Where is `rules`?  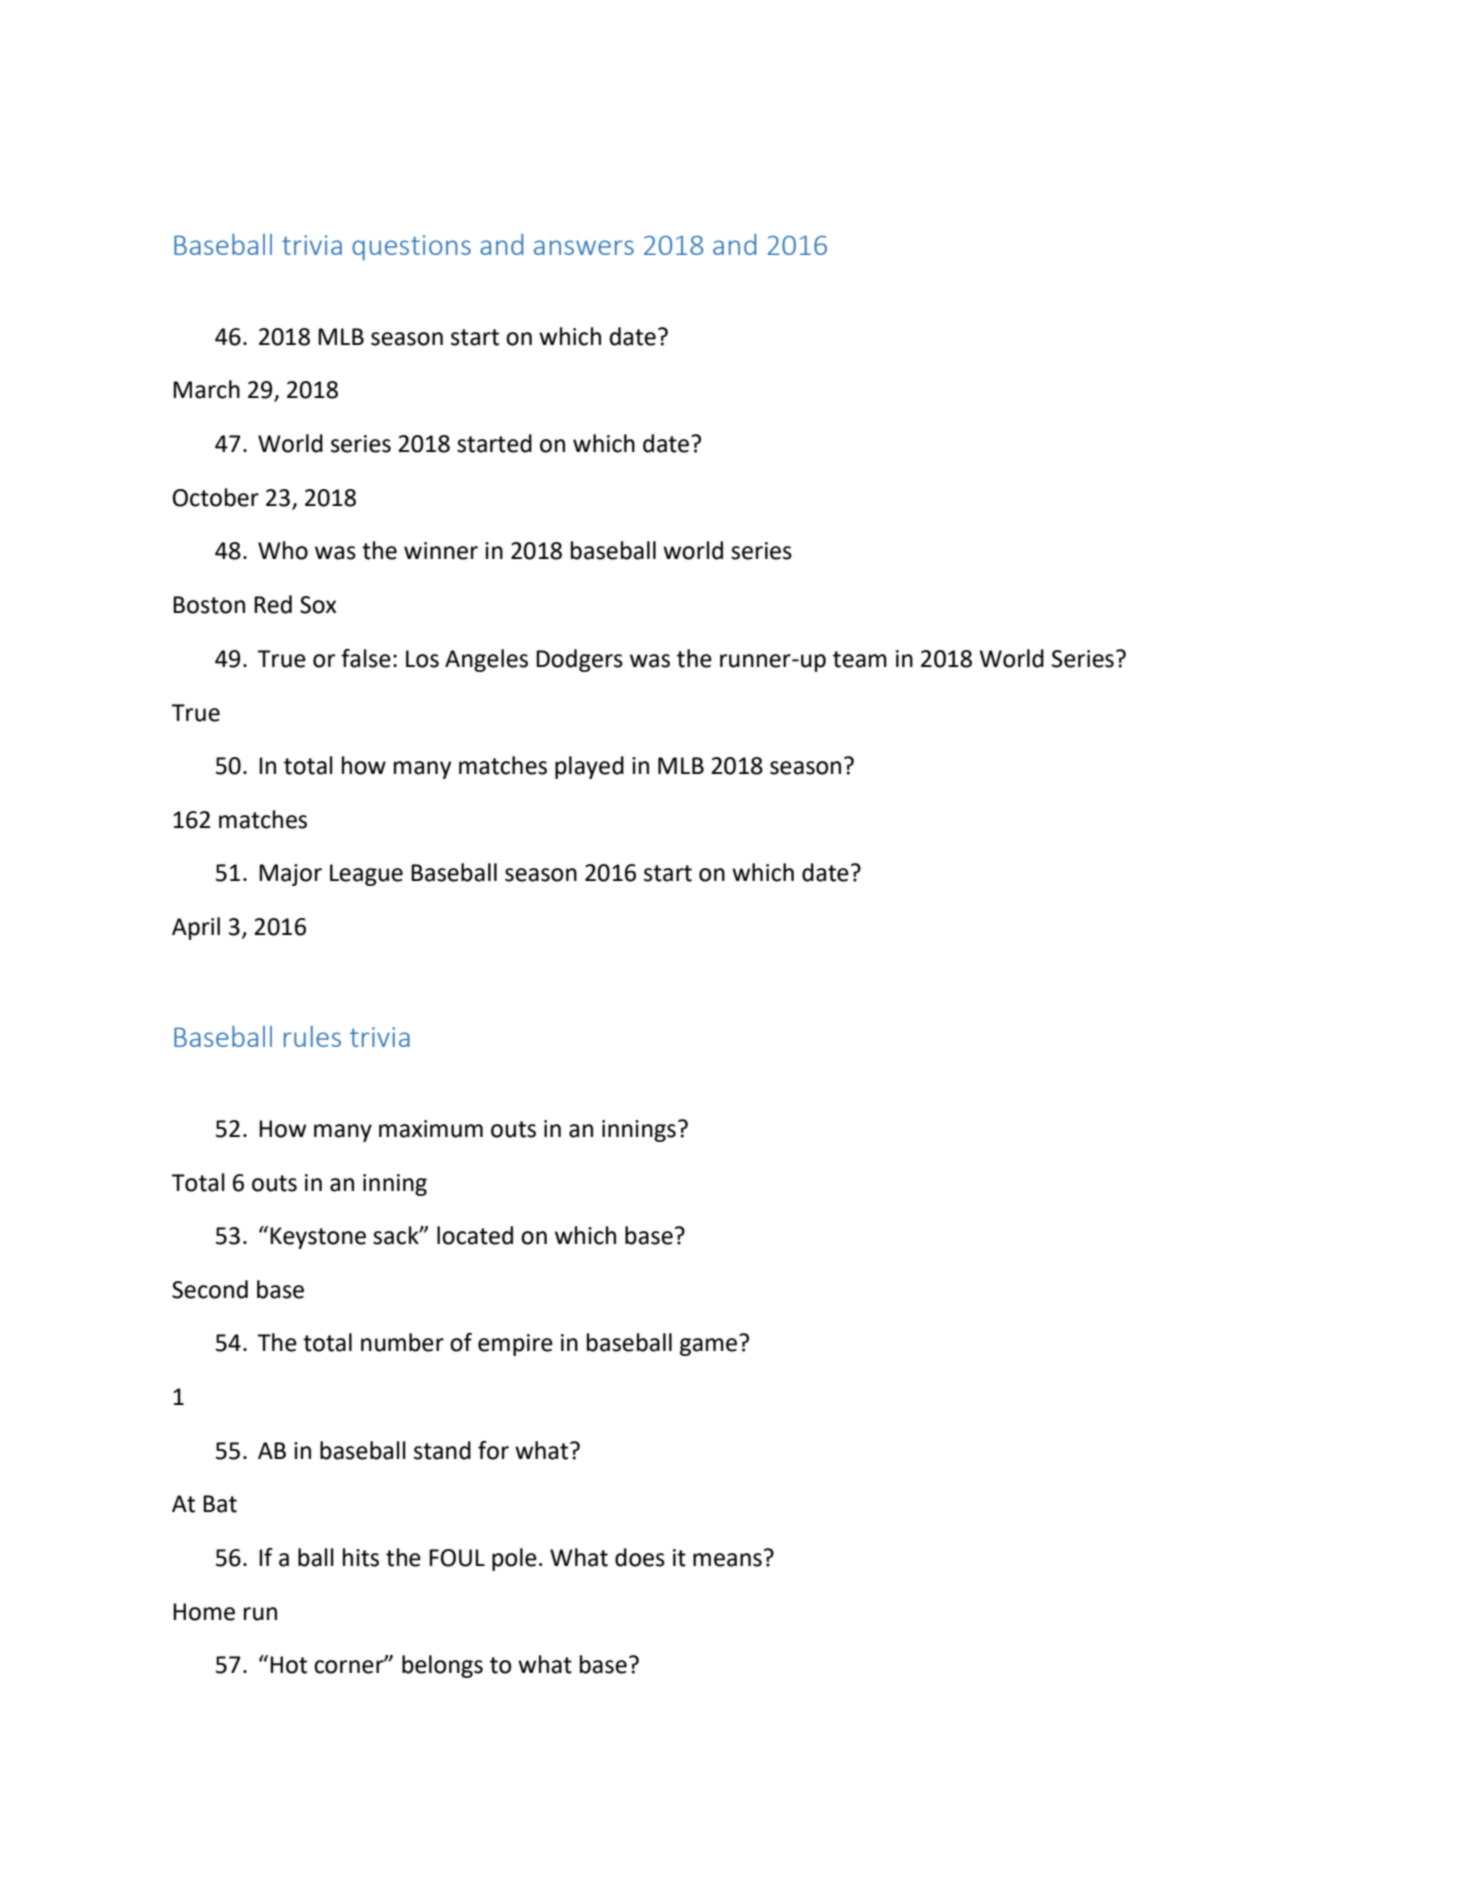
rules is located at coordinates (312, 1036).
